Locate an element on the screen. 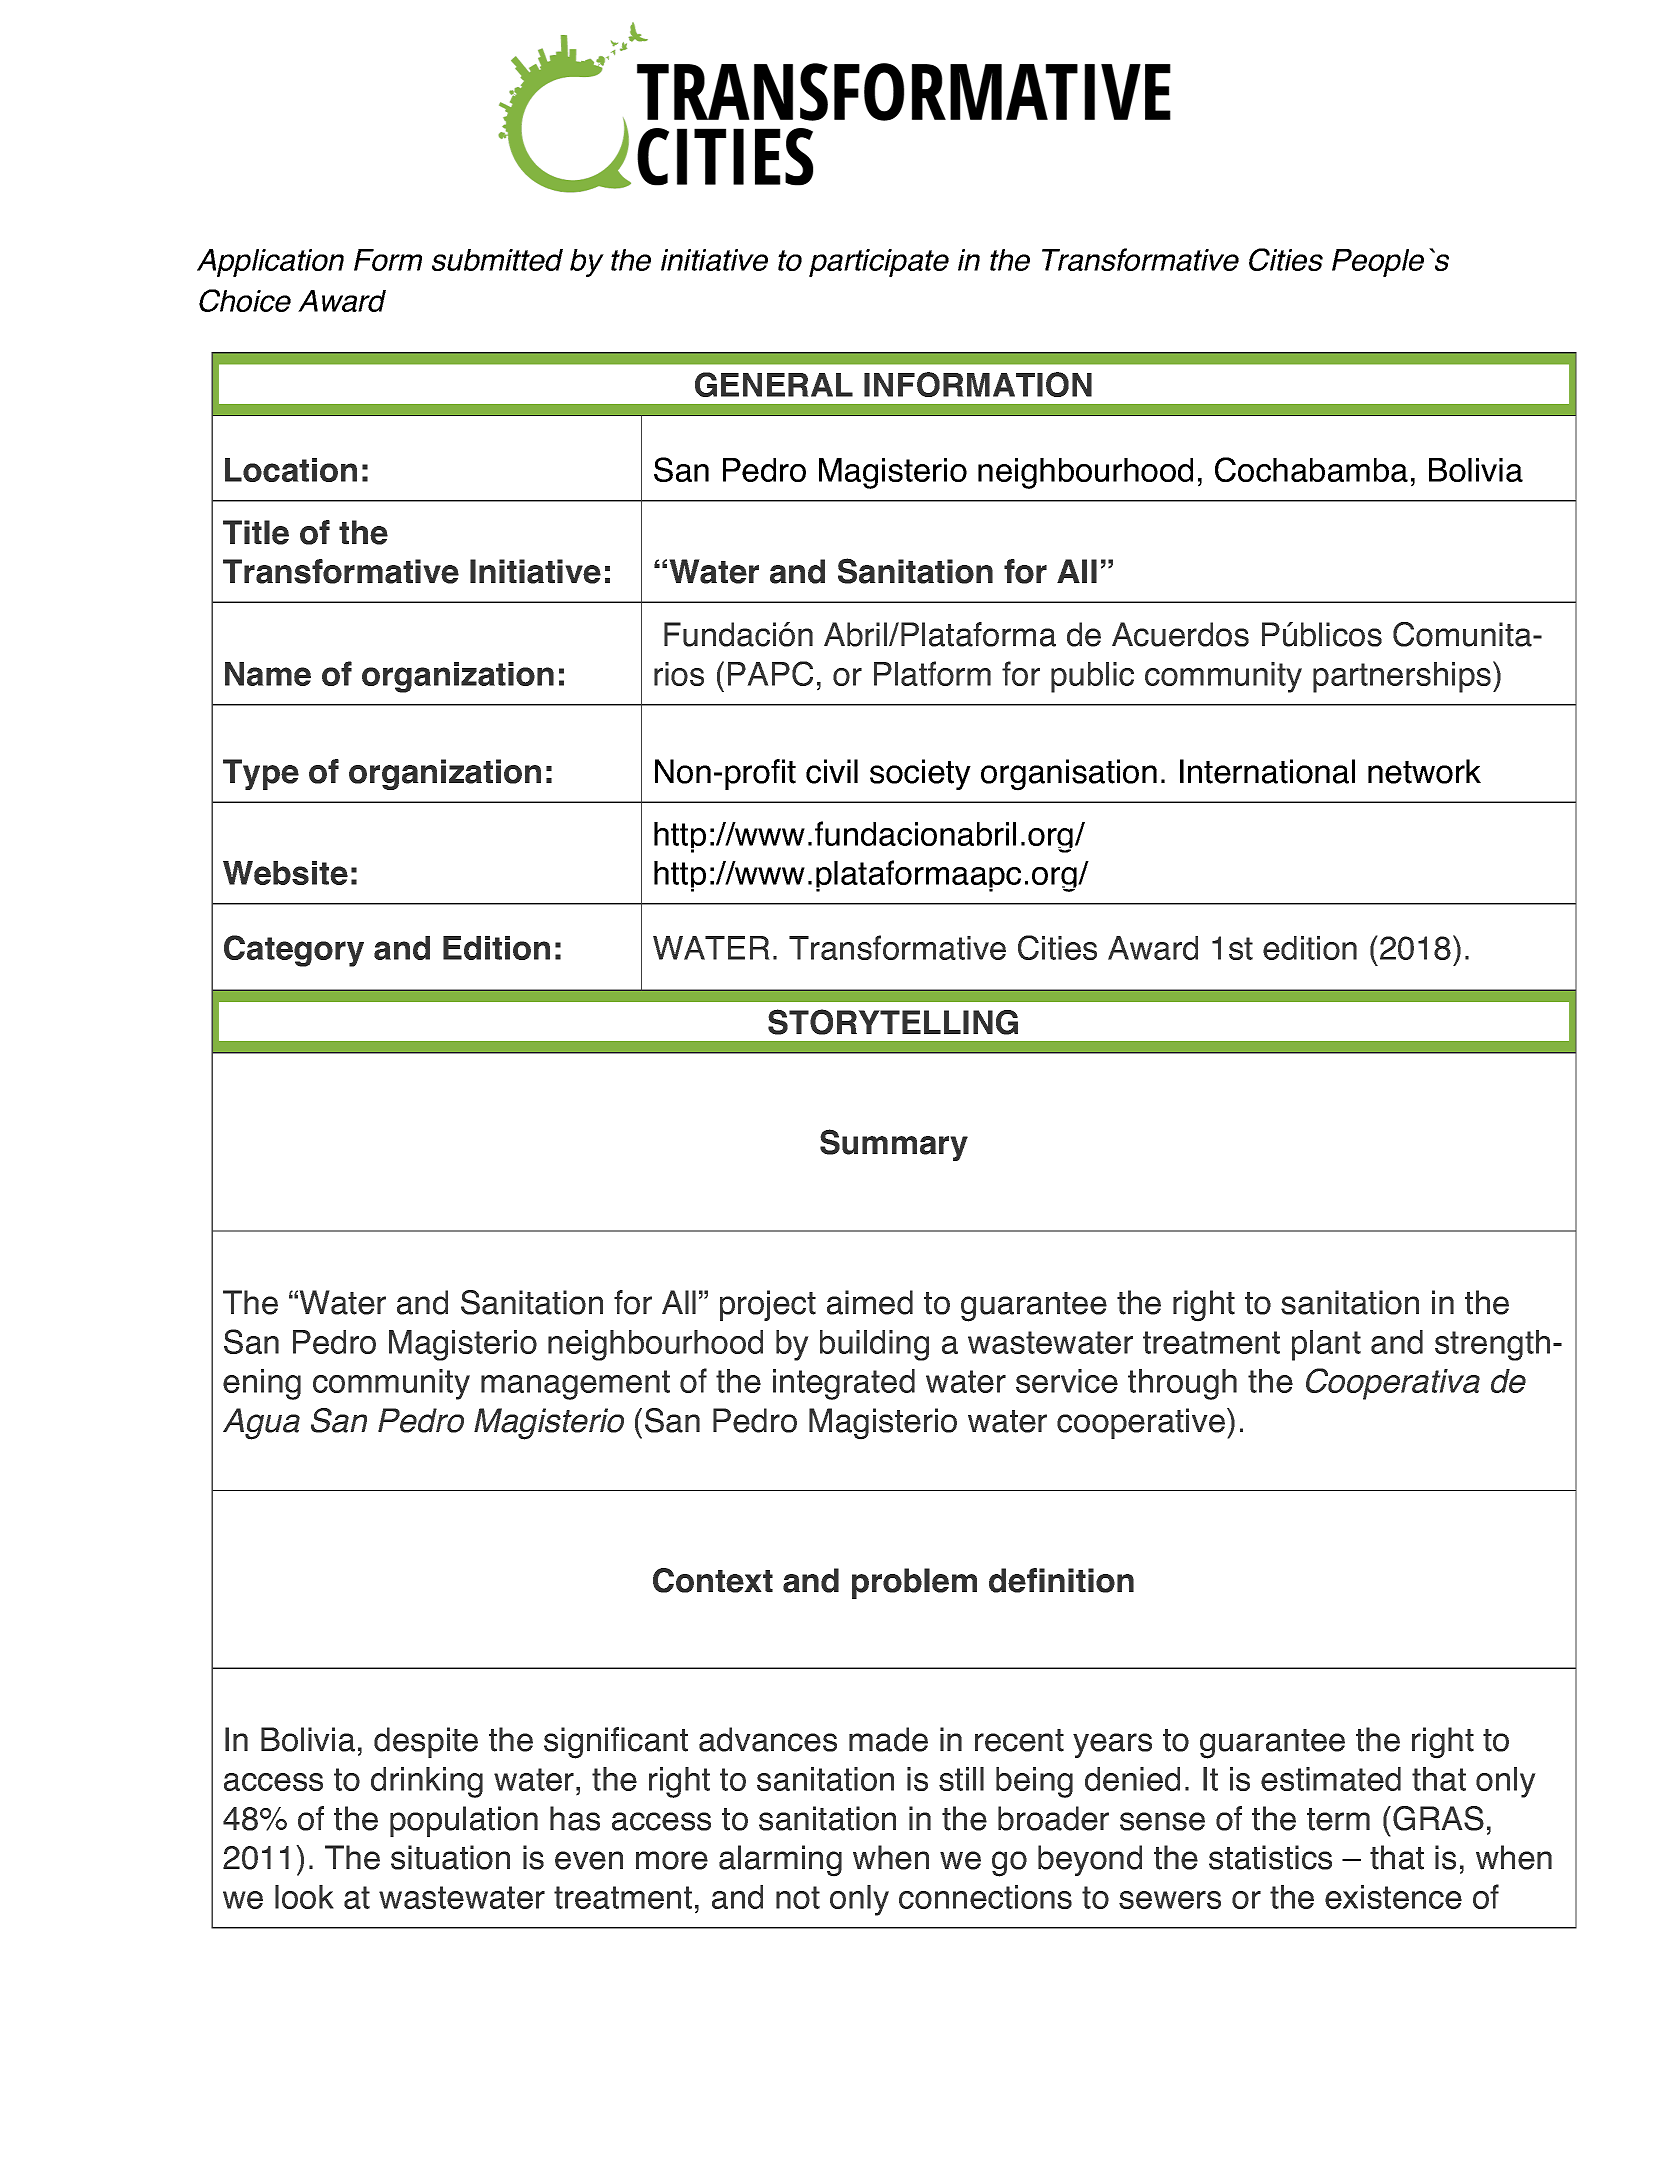  STORYTELLING is located at coordinates (893, 1022).
